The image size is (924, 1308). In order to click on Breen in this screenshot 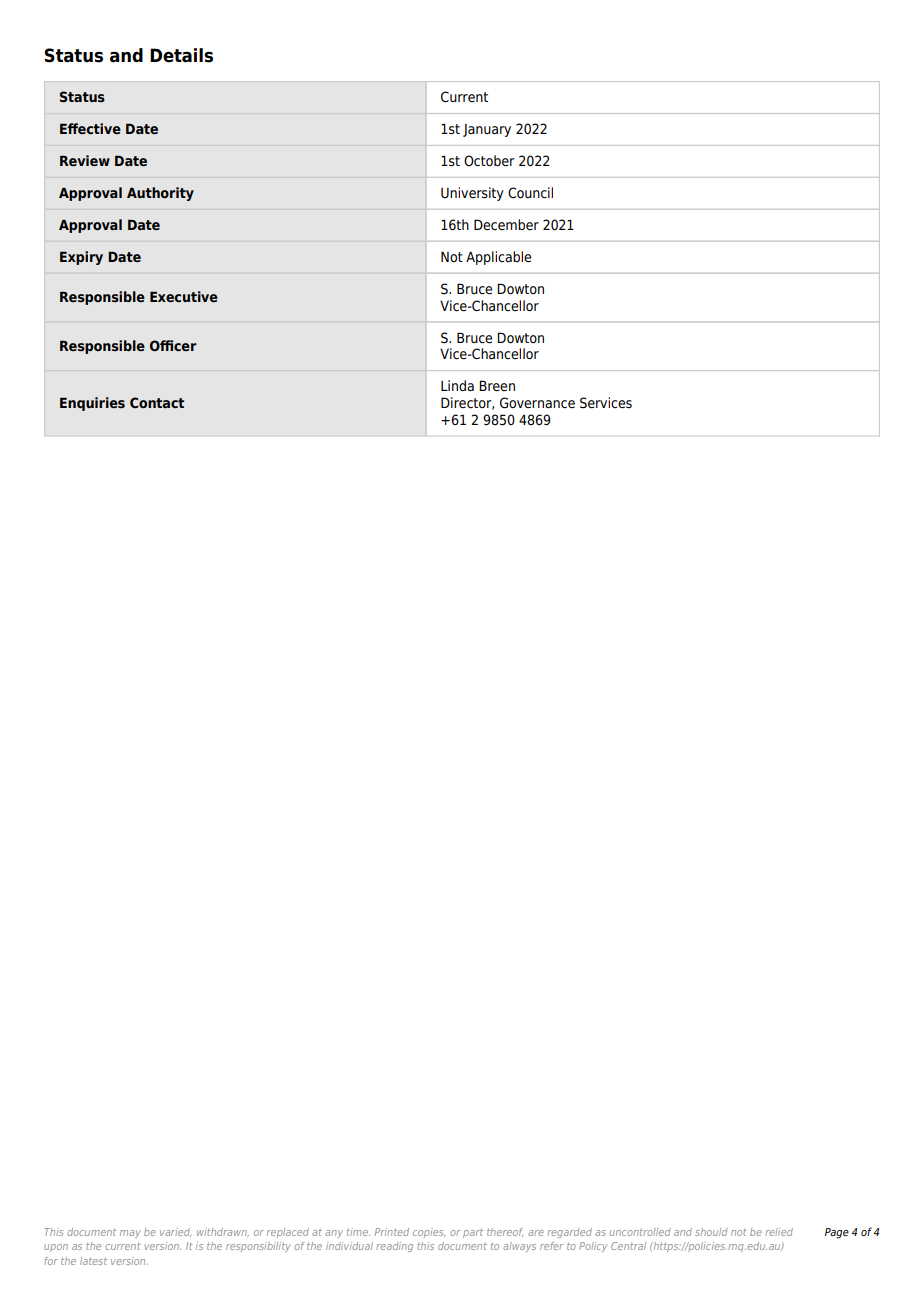, I will do `click(497, 386)`.
